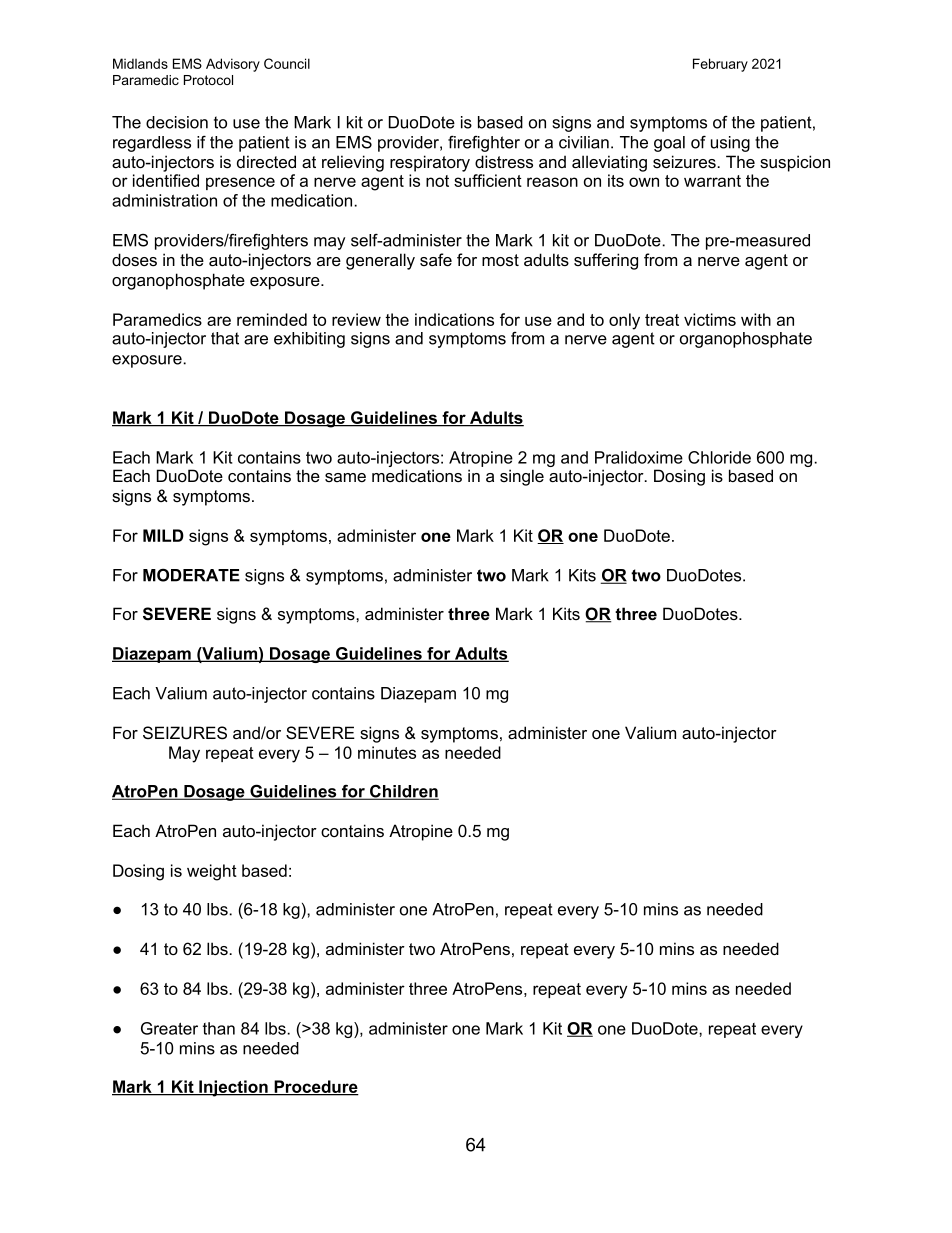 Image resolution: width=952 pixels, height=1233 pixels. Describe the element at coordinates (191, 575) in the screenshot. I see `MODERATE` at that location.
